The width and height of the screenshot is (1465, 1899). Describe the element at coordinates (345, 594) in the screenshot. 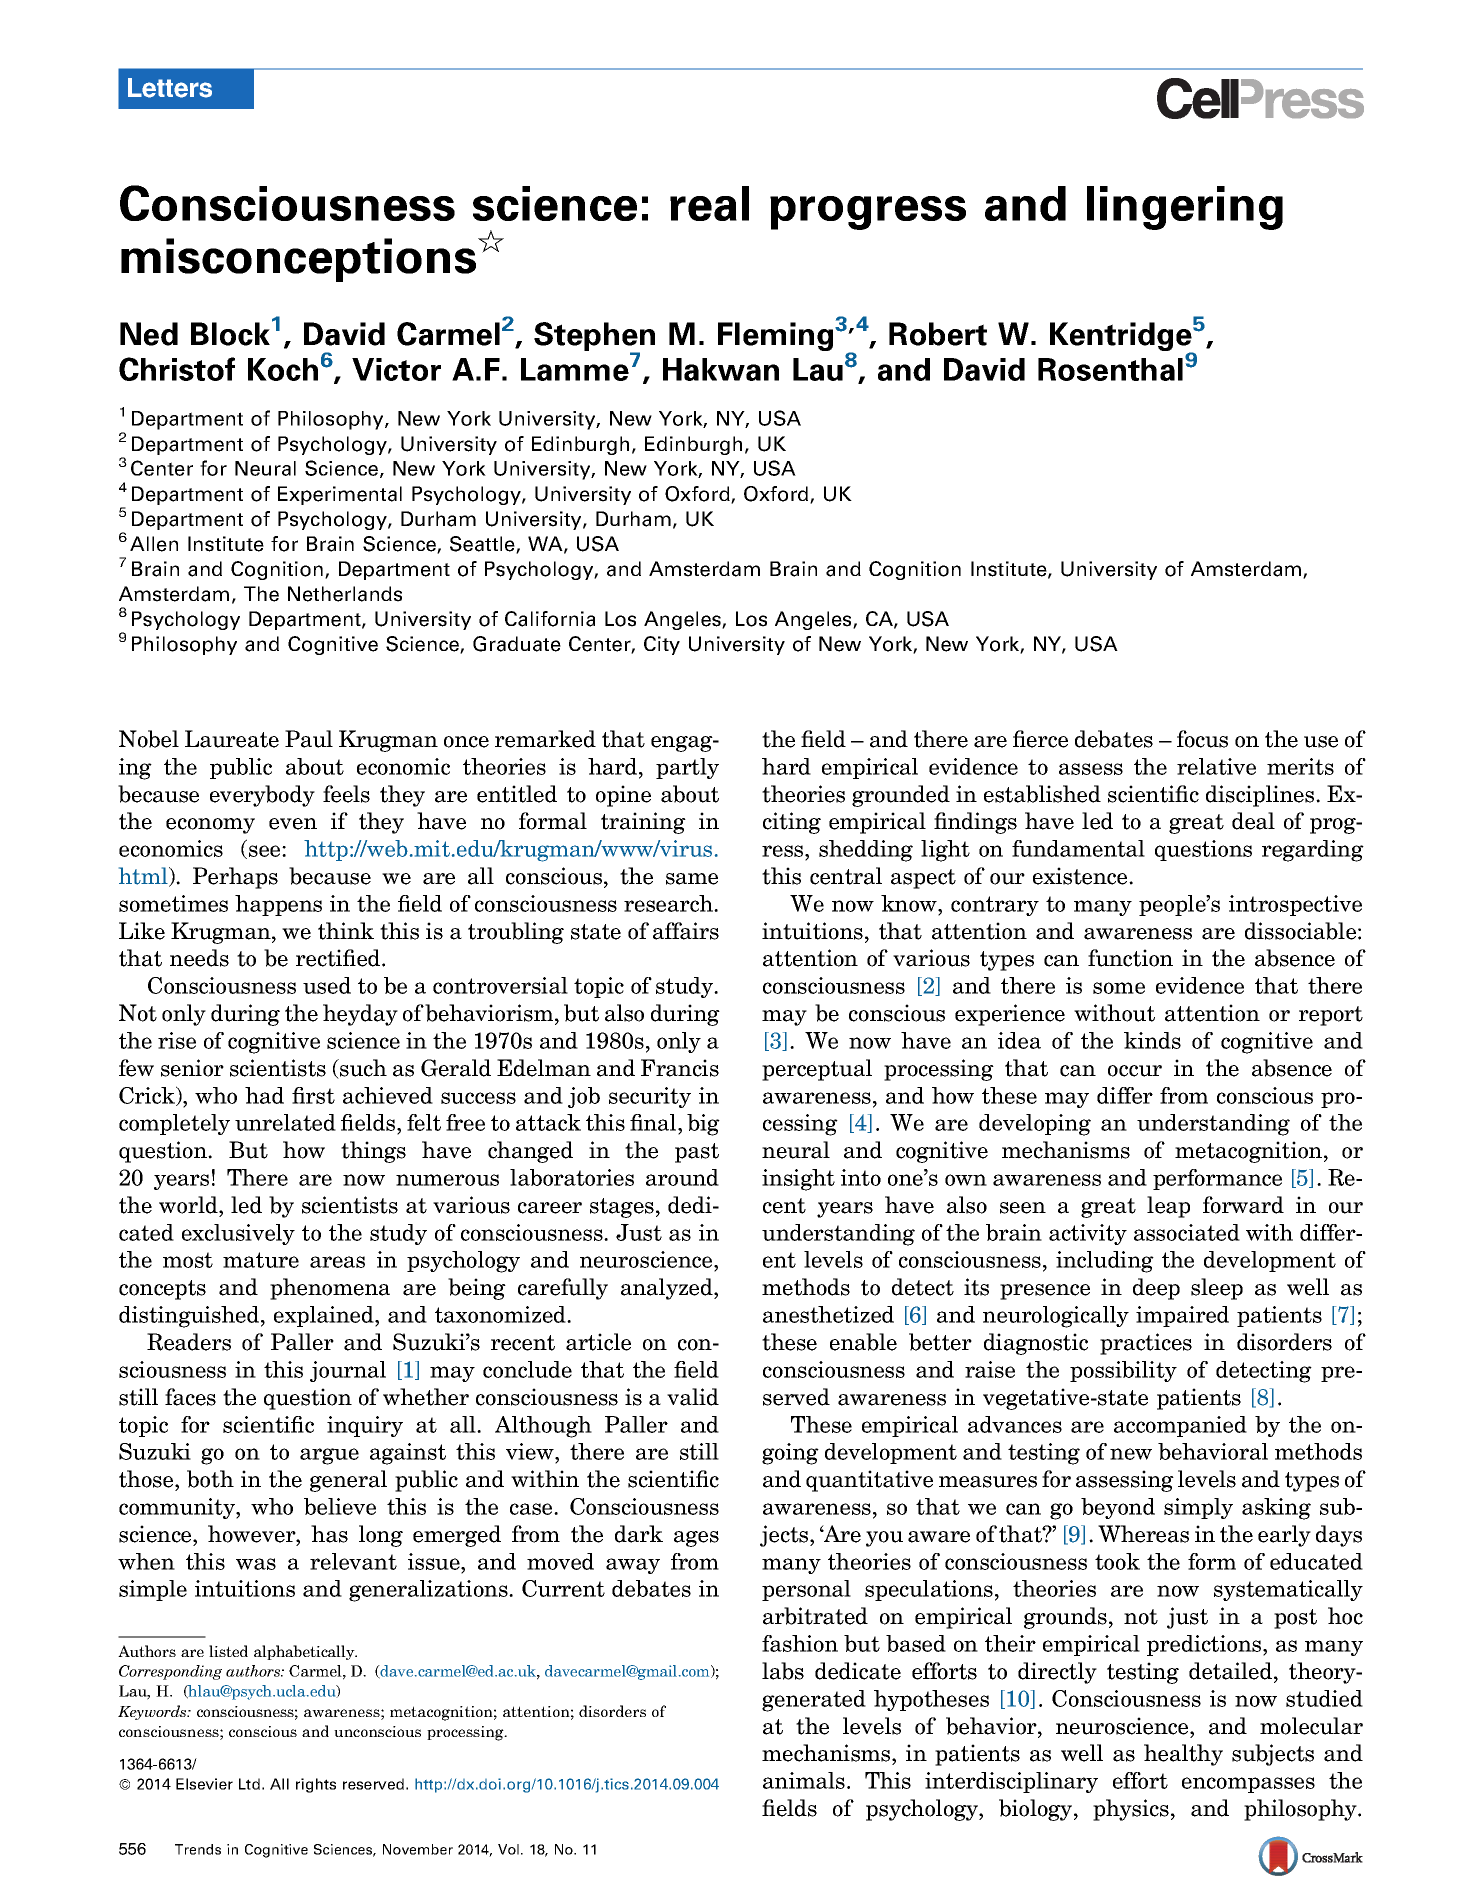

I see `Netherlands` at that location.
